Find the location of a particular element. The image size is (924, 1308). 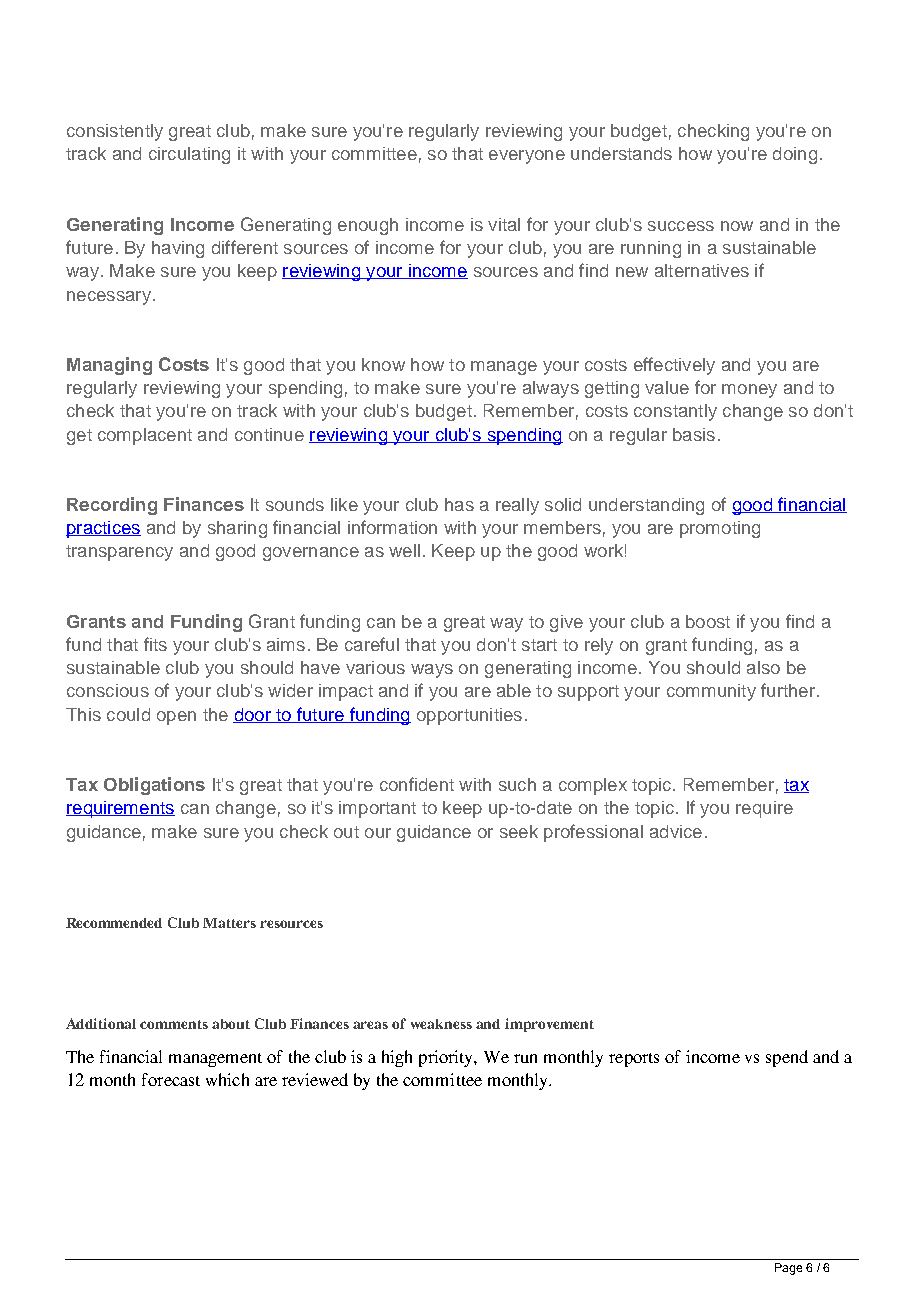

everyone is located at coordinates (527, 157).
